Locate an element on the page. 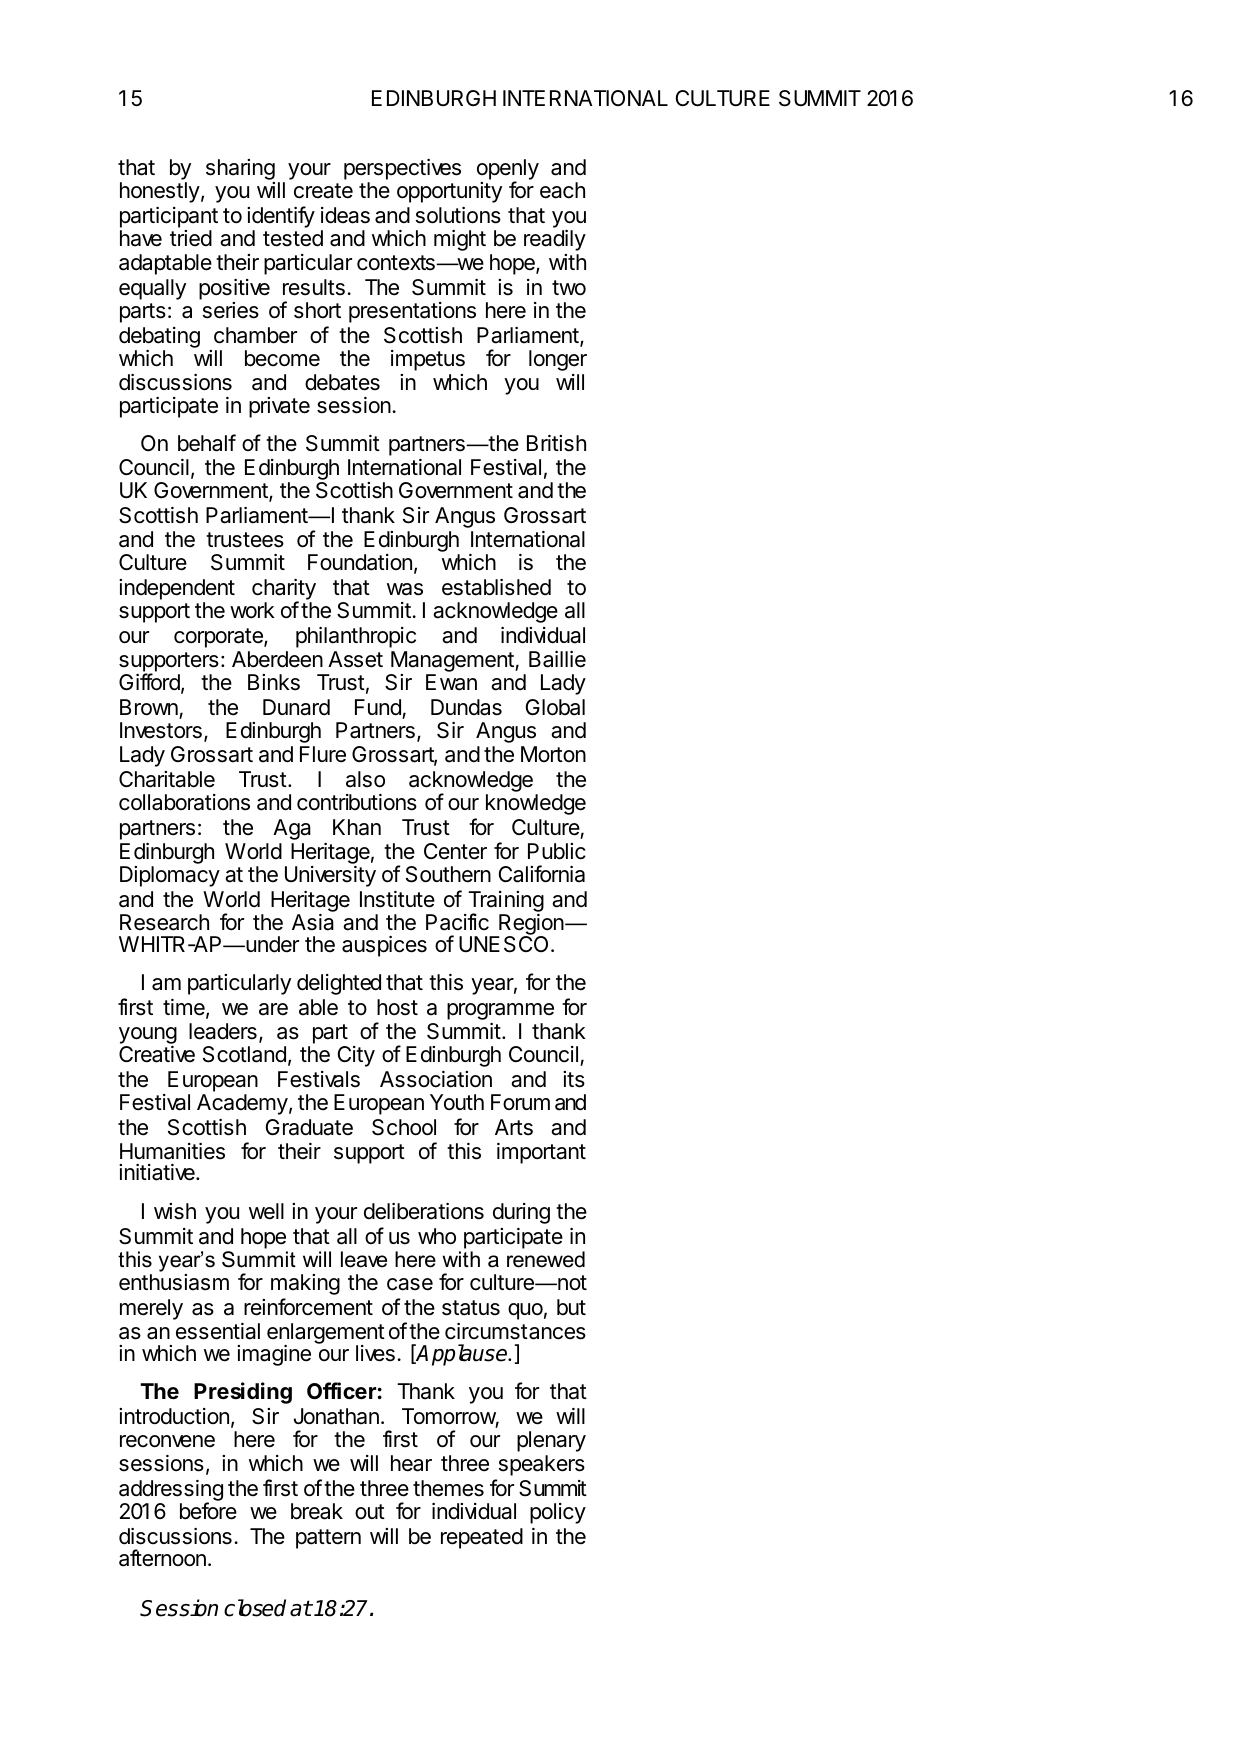 The width and height of the image is (1239, 1753). pattern is located at coordinates (328, 1539).
